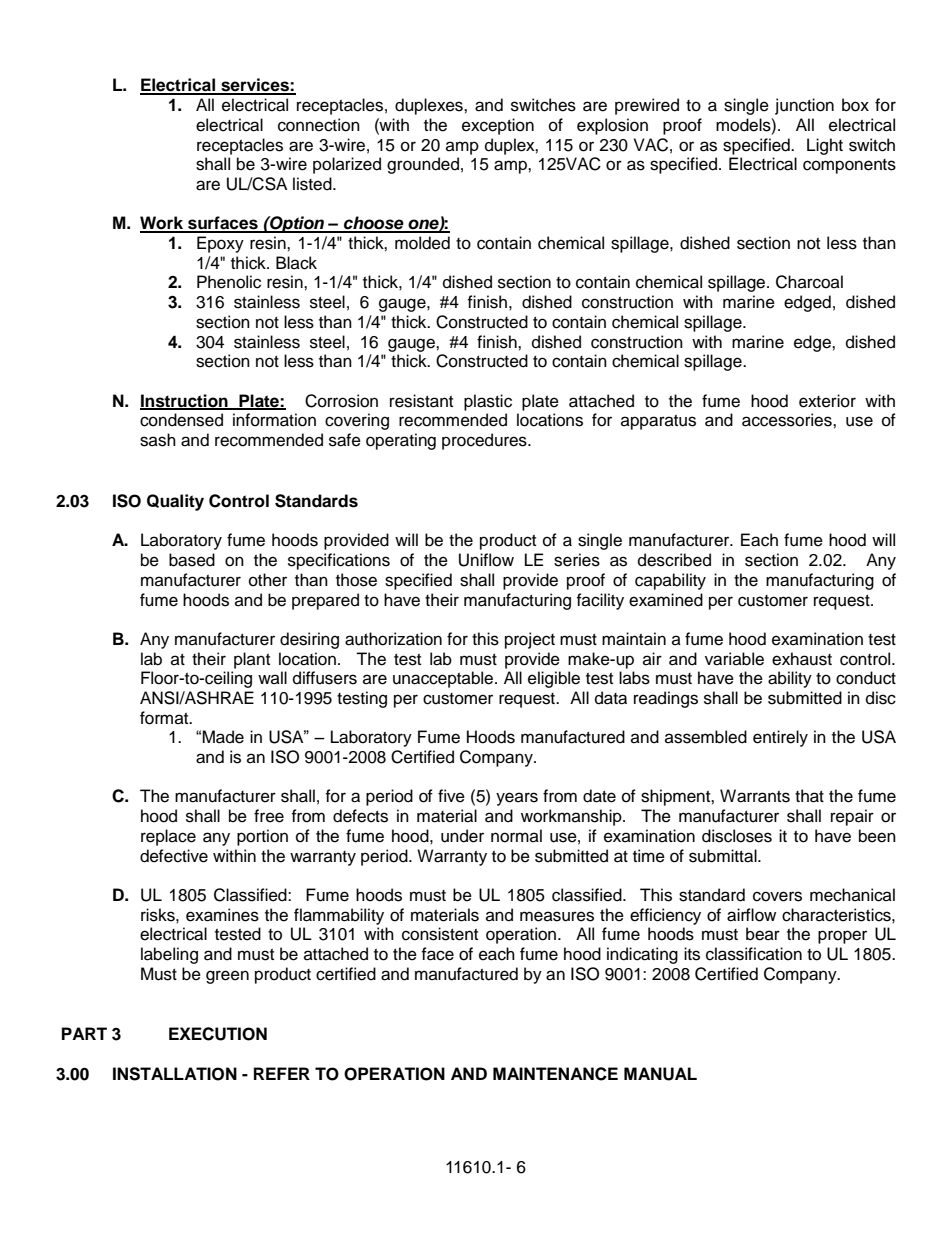 Image resolution: width=952 pixels, height=1233 pixels. Describe the element at coordinates (175, 502) in the screenshot. I see `Quality` at that location.
